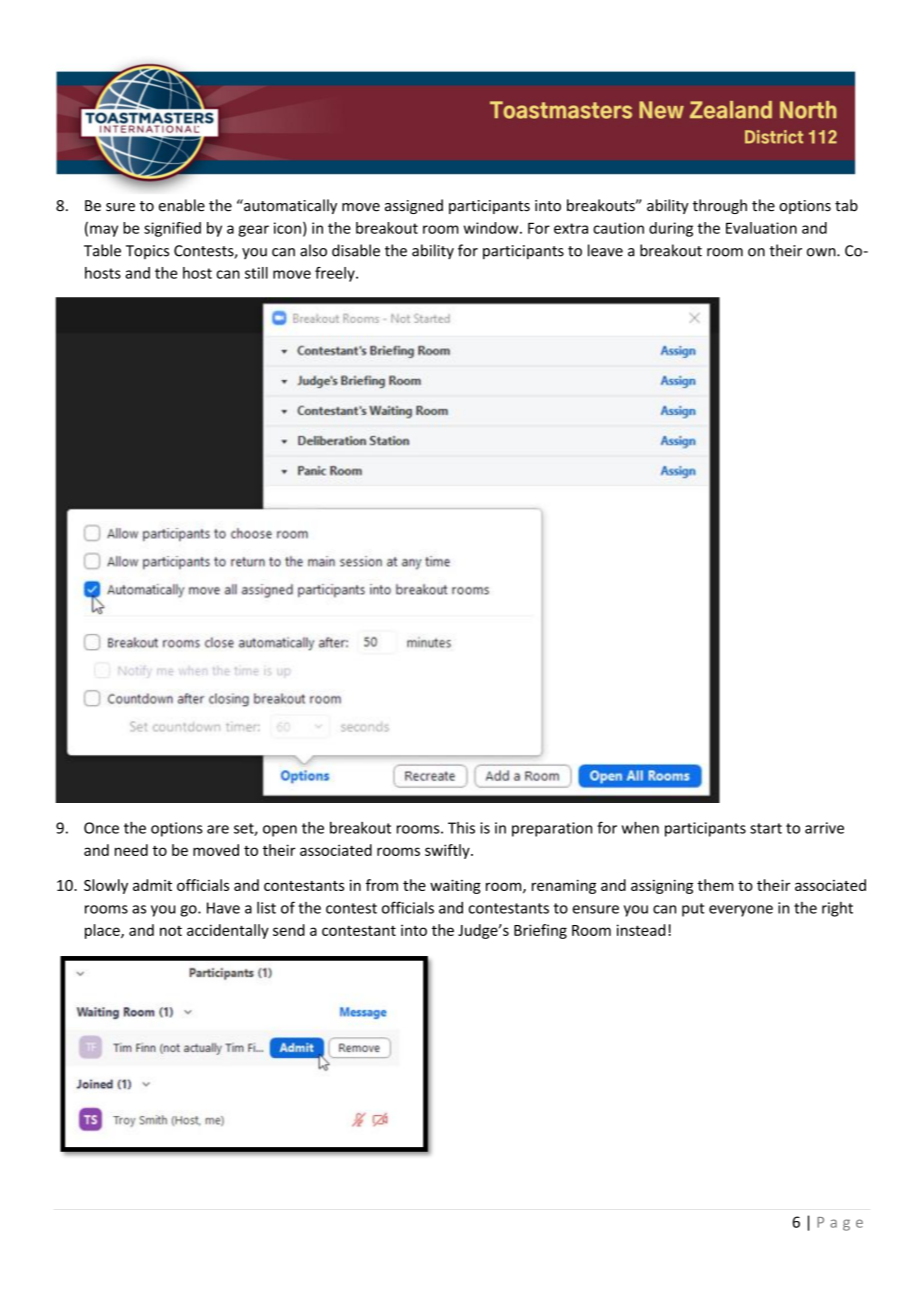  What do you see at coordinates (223, 908) in the screenshot?
I see `Have` at bounding box center [223, 908].
